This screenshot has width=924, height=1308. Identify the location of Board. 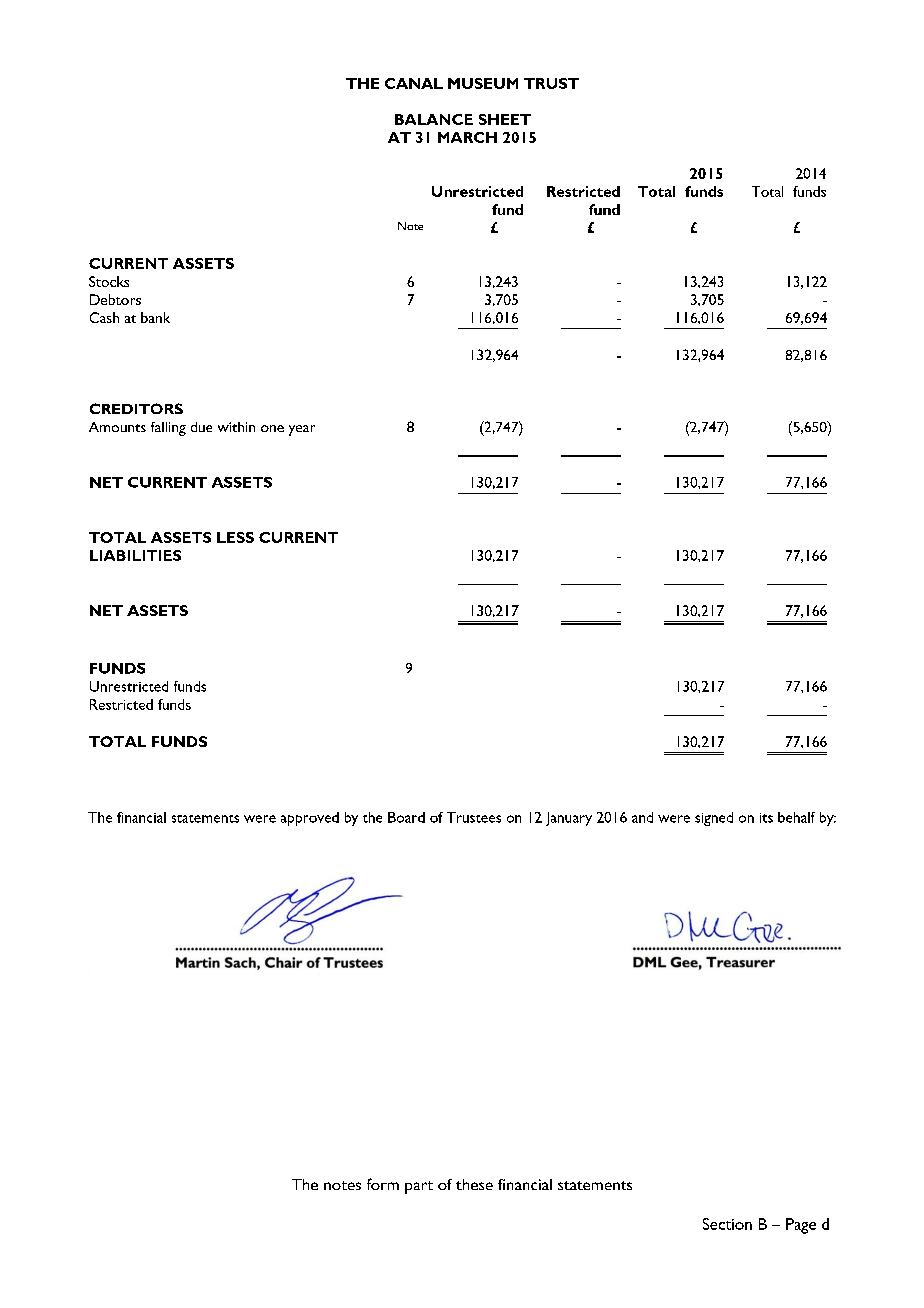
(406, 817).
